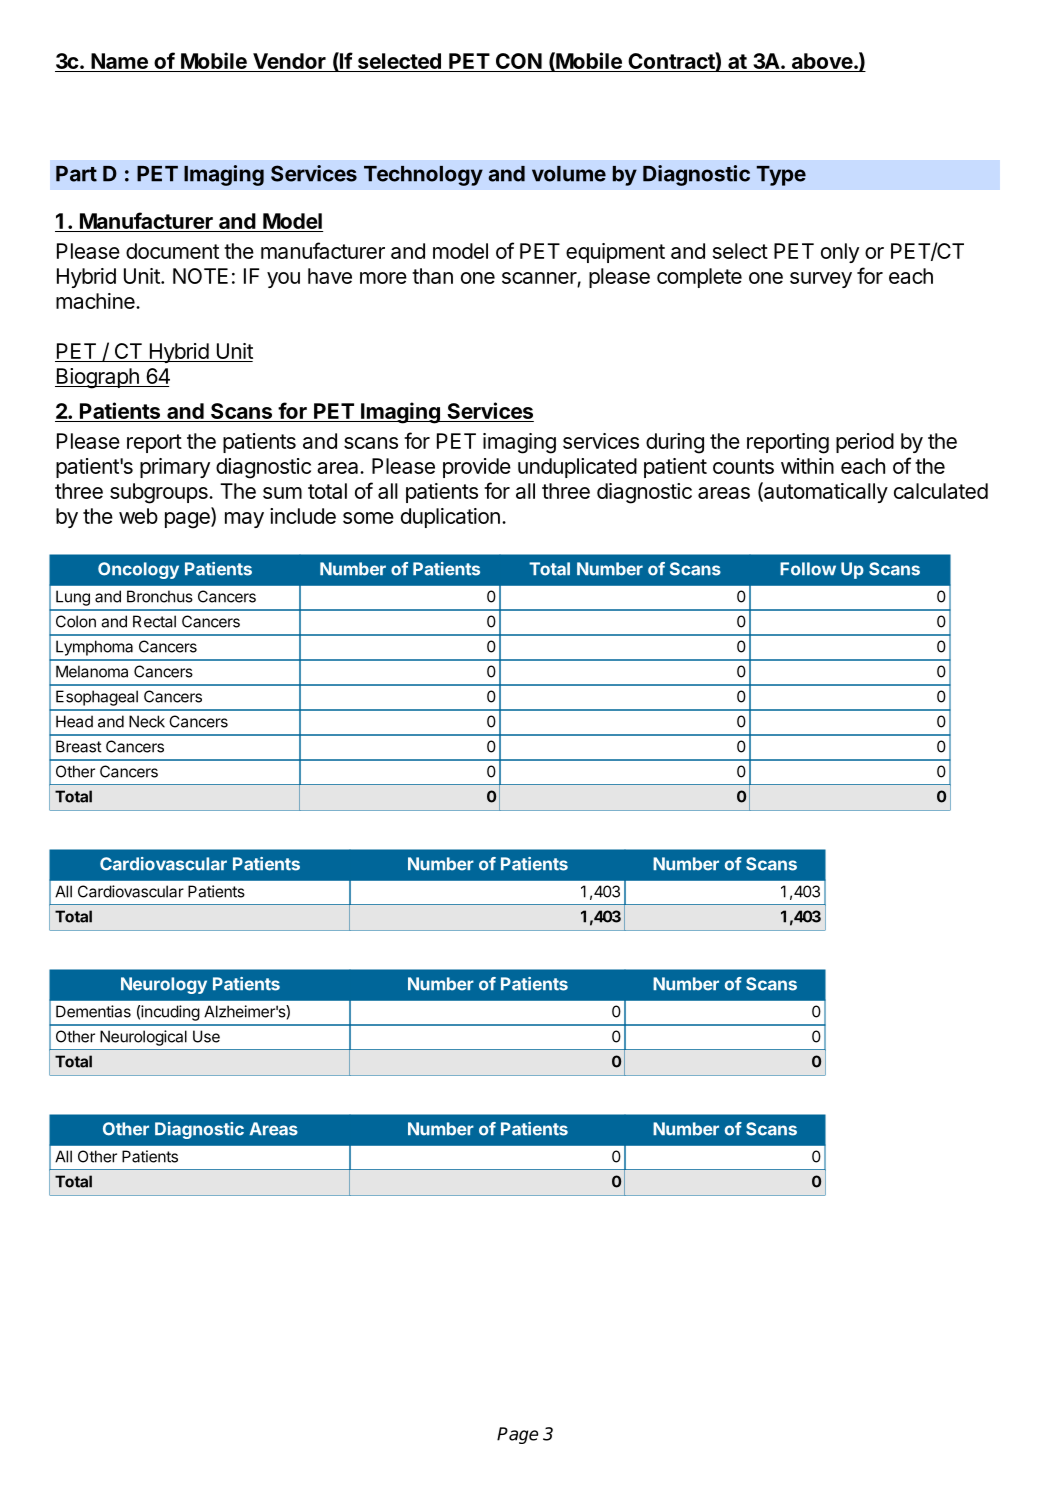  I want to click on above, so click(821, 62).
